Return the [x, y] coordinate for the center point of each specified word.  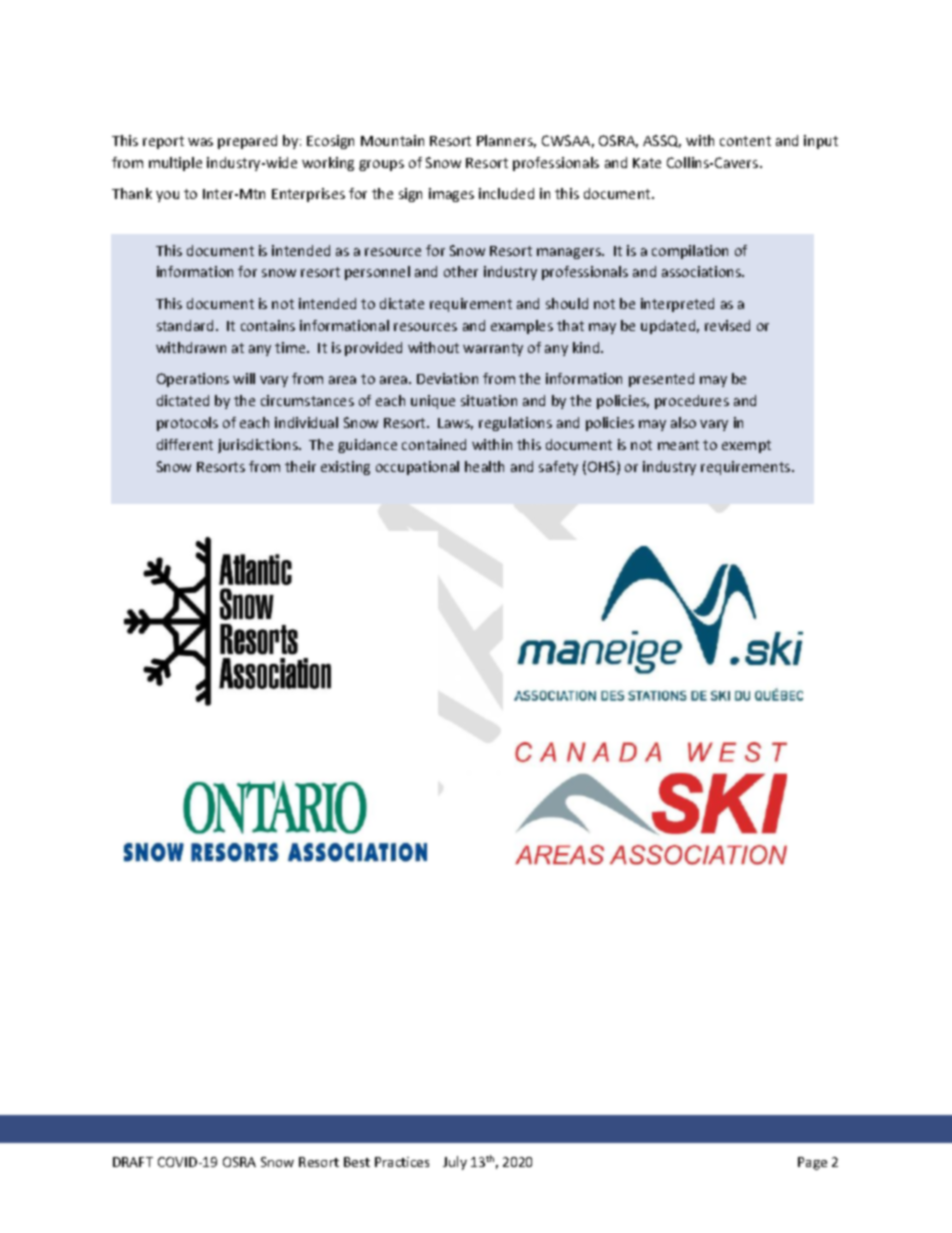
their [300, 466]
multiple [175, 164]
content [745, 141]
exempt [746, 446]
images [451, 195]
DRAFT [133, 1162]
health [484, 466]
